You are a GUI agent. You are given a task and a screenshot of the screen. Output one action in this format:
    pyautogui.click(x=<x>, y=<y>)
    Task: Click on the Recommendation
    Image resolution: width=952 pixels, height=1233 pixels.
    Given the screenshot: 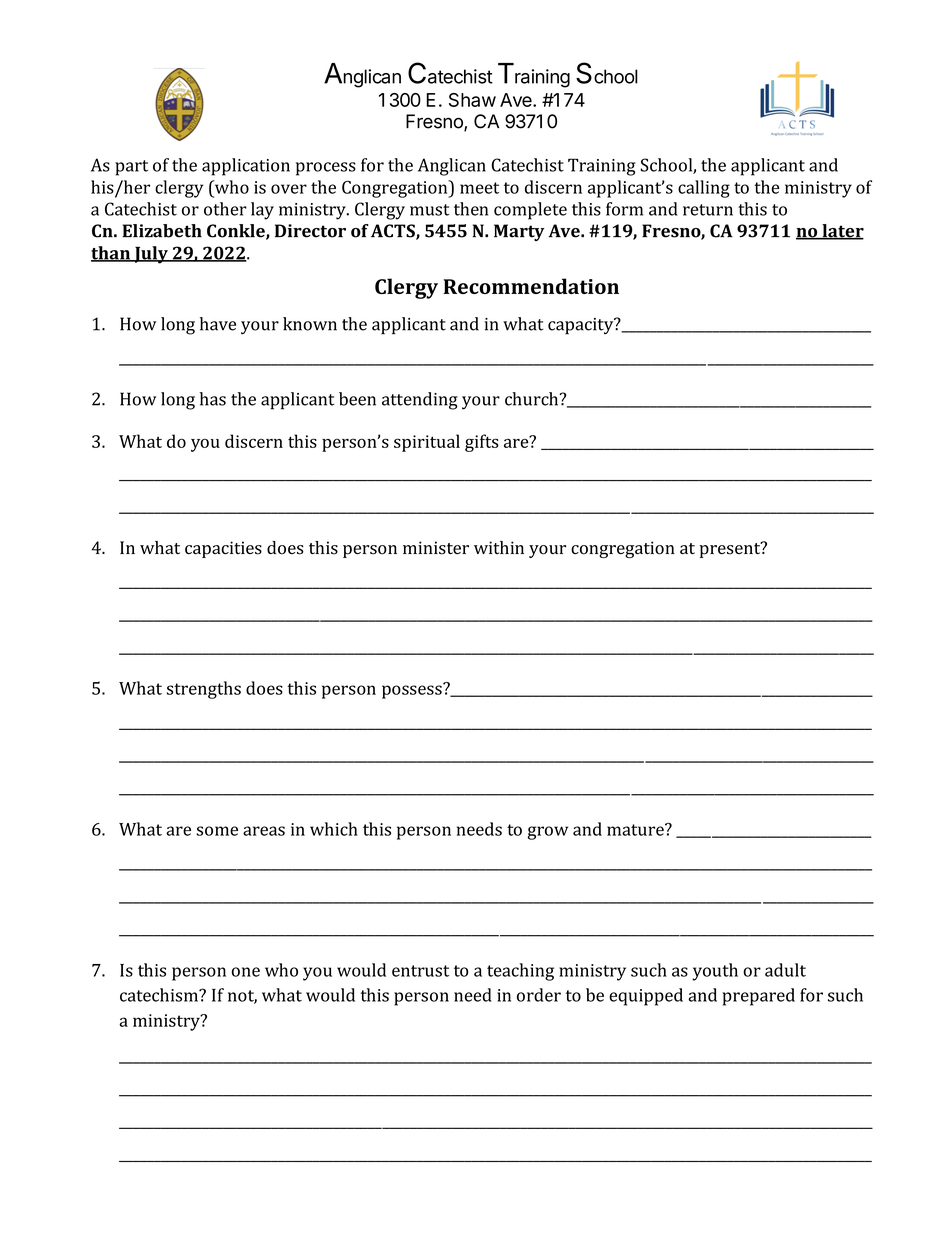 What is the action you would take?
    pyautogui.click(x=531, y=286)
